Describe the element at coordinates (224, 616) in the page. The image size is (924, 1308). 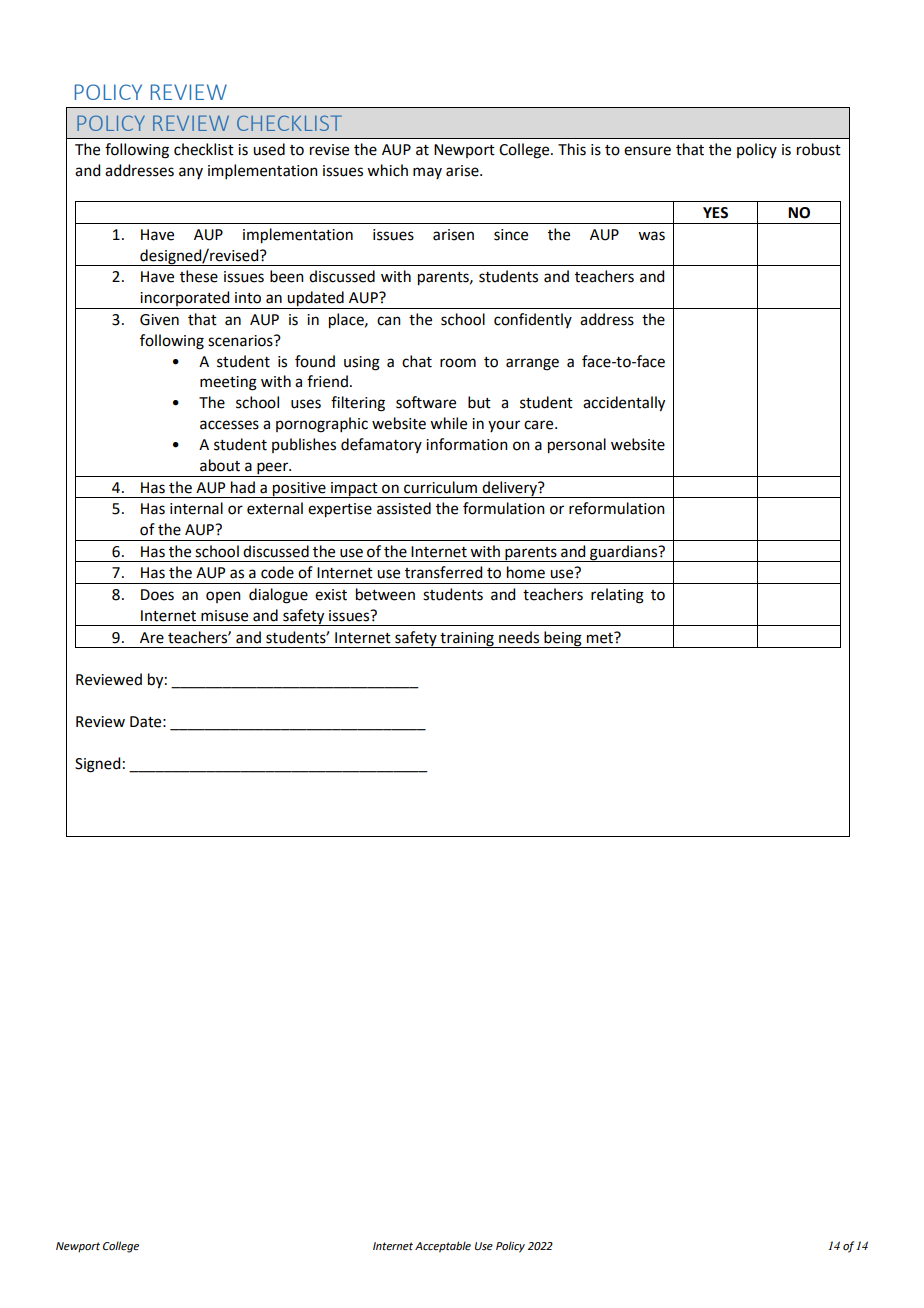
I see `misuse` at that location.
